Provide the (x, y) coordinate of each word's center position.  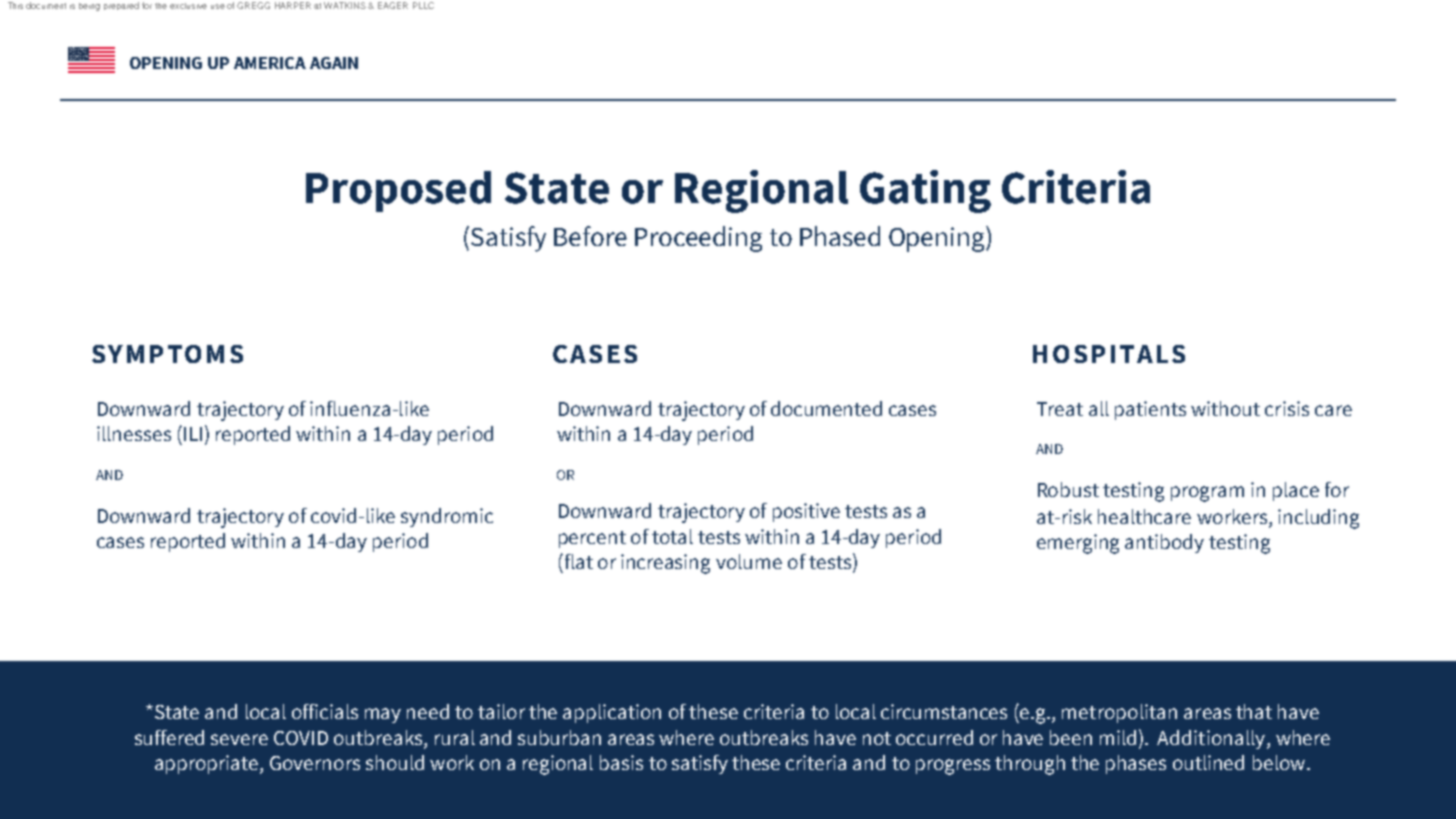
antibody (1164, 543)
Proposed (398, 191)
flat (577, 561)
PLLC (423, 5)
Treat (1060, 409)
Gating (925, 191)
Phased (840, 236)
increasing (665, 564)
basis (621, 762)
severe (239, 739)
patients (1150, 410)
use (218, 6)
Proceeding (698, 239)
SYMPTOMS (167, 354)
